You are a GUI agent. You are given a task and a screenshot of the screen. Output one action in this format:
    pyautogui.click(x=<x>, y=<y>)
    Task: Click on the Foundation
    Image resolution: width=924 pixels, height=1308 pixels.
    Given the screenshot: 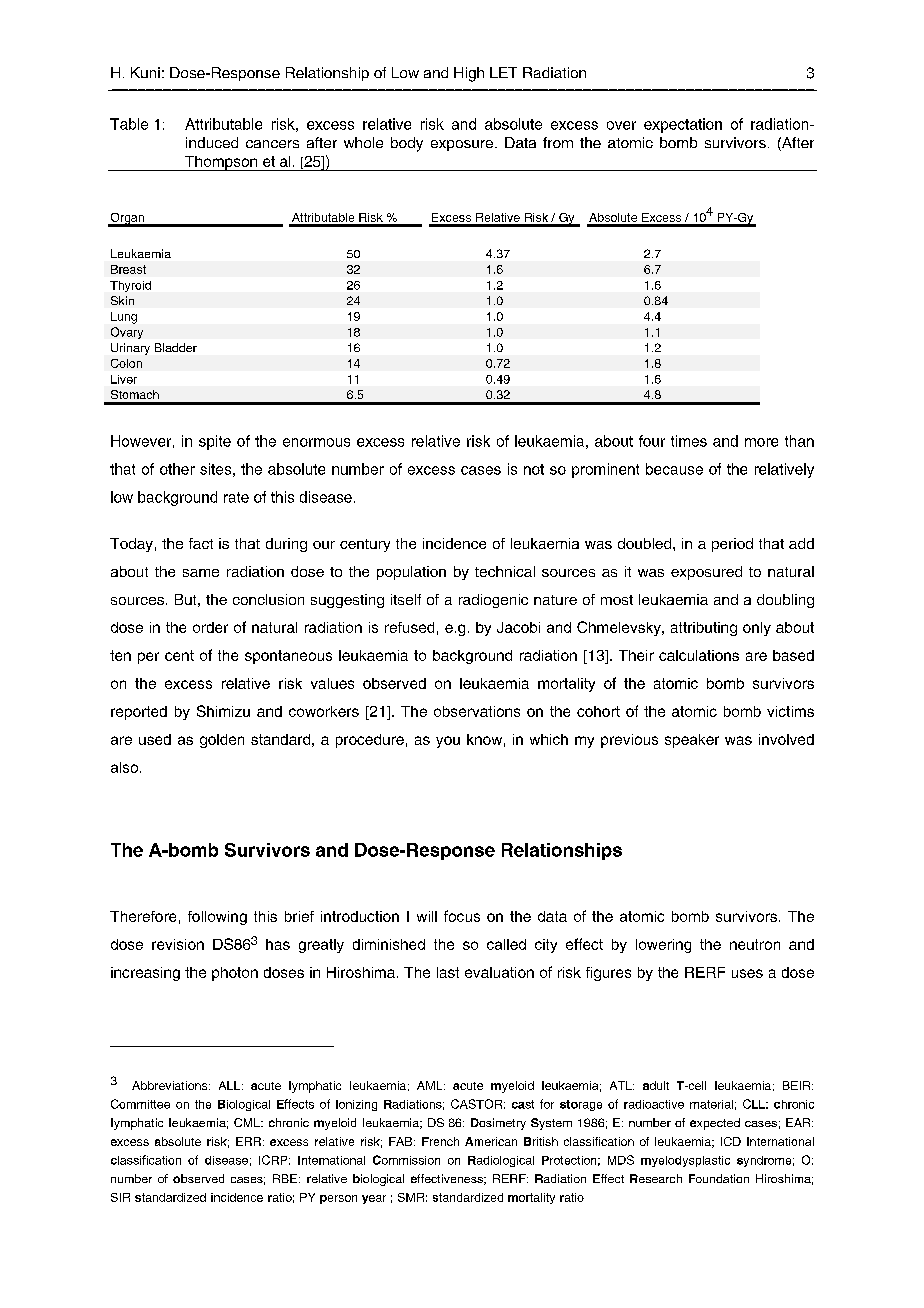 What is the action you would take?
    pyautogui.click(x=719, y=1178)
